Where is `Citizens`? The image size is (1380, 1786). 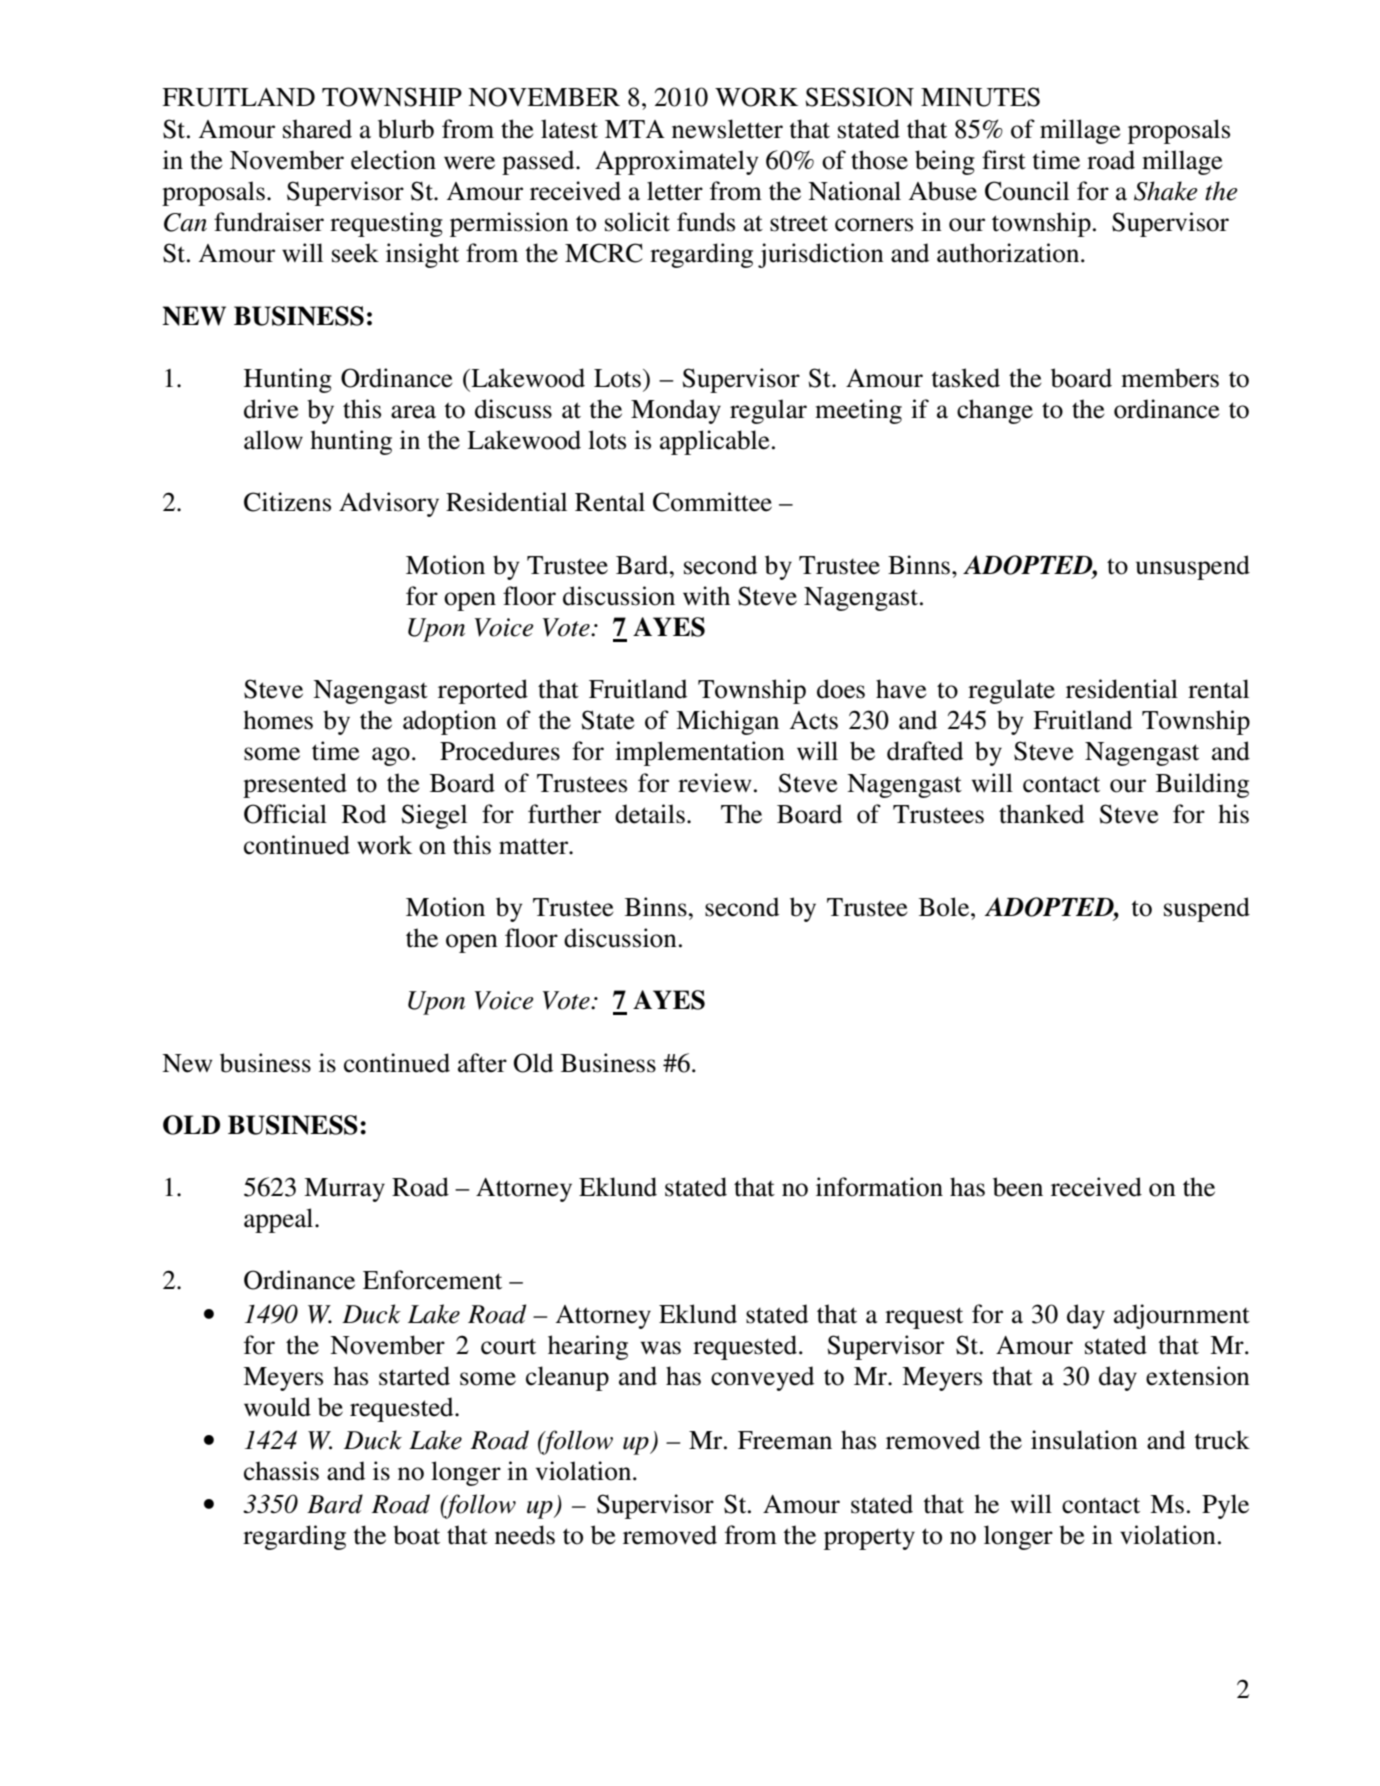
Citizens is located at coordinates (287, 502).
